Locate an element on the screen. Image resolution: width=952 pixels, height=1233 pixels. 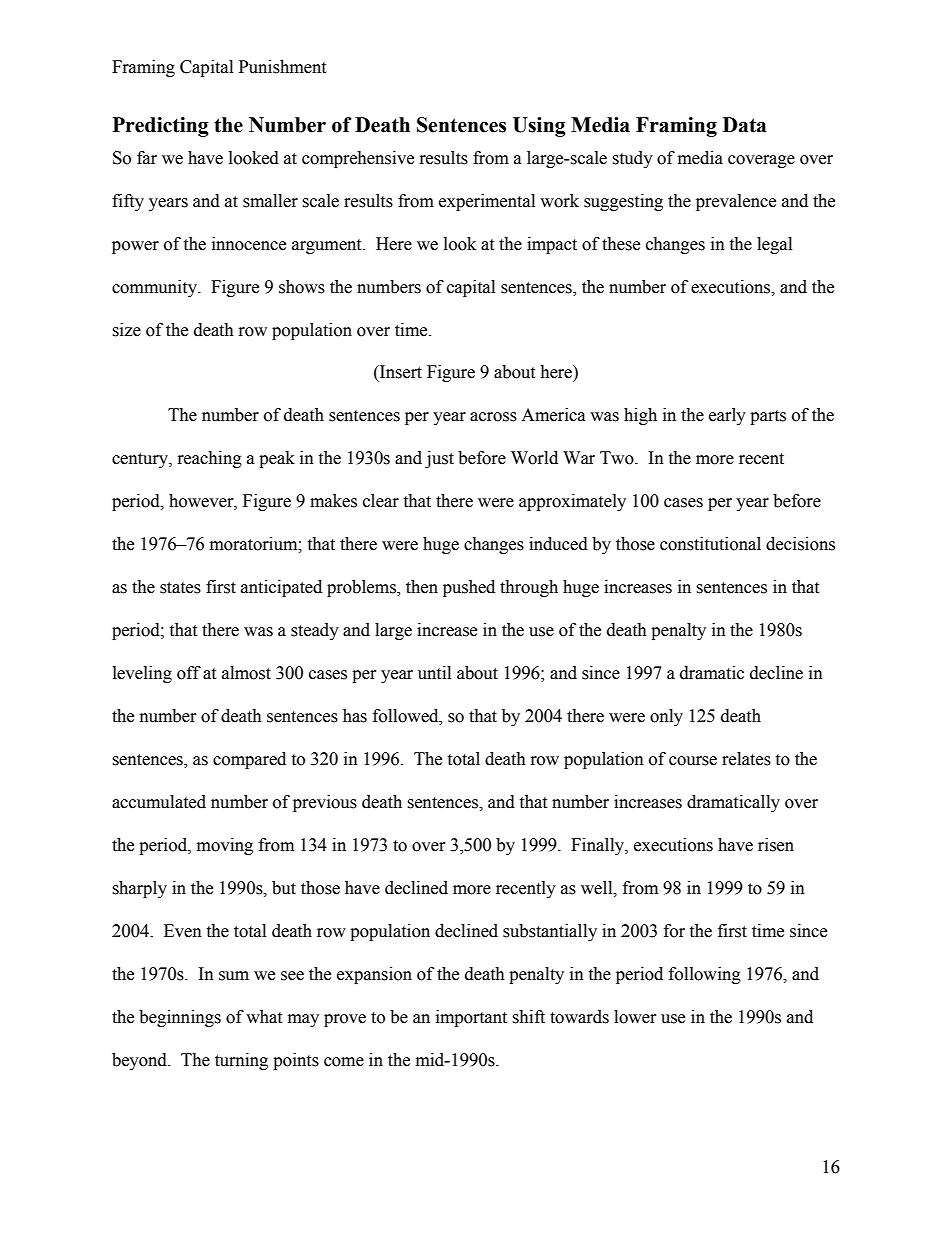
previous is located at coordinates (325, 803).
